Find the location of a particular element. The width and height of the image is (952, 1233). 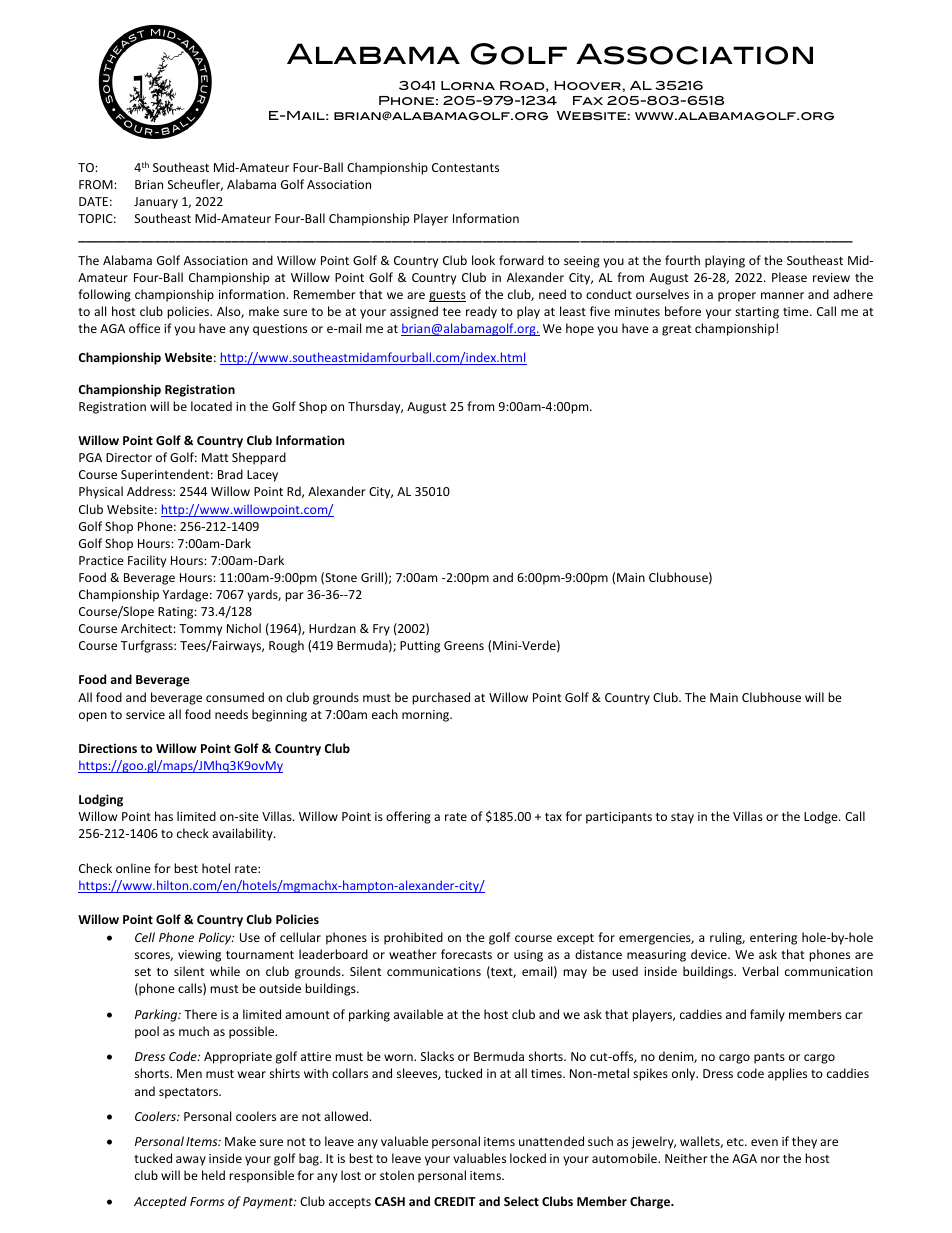

away is located at coordinates (191, 1161).
